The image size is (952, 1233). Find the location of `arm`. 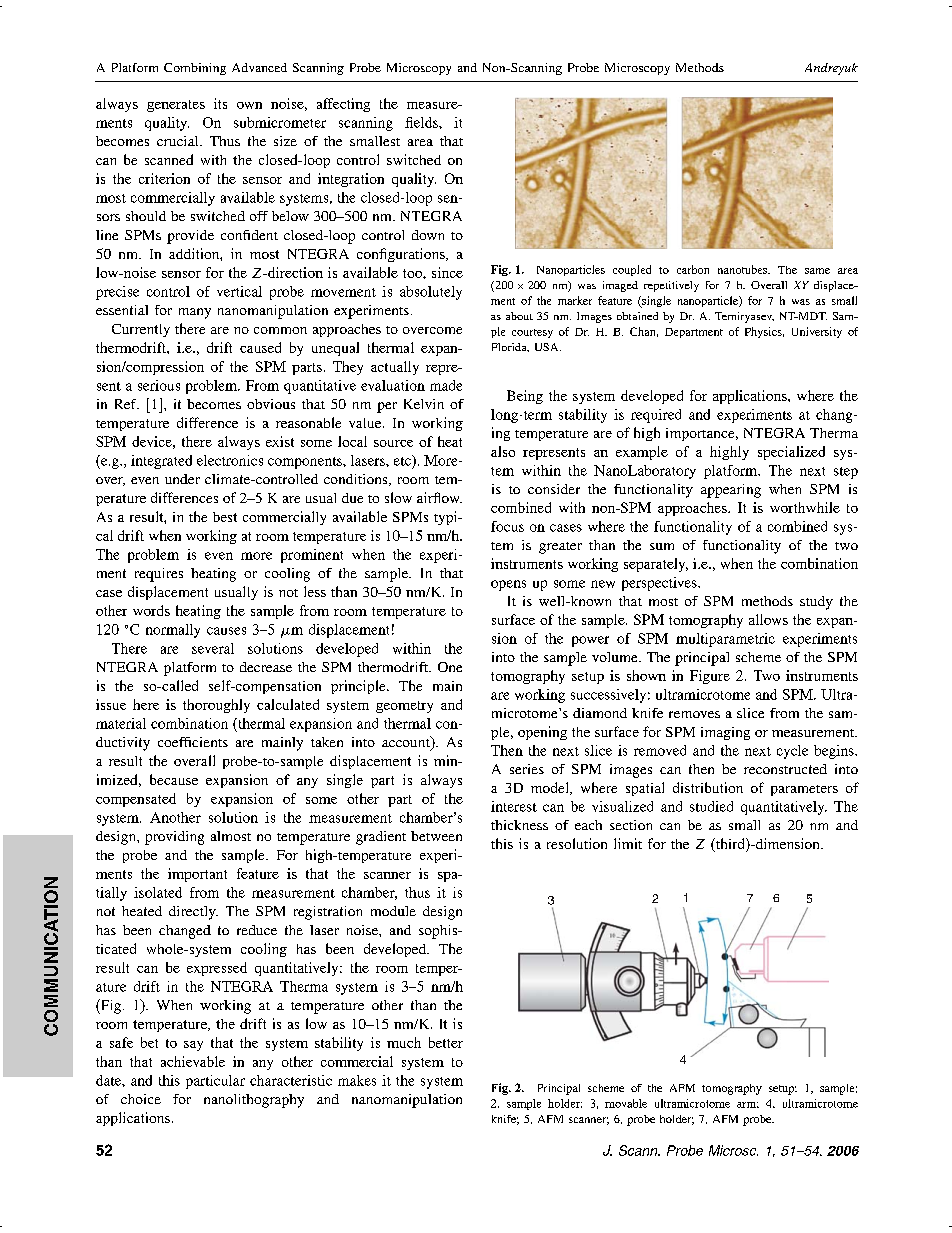

arm is located at coordinates (748, 1105).
